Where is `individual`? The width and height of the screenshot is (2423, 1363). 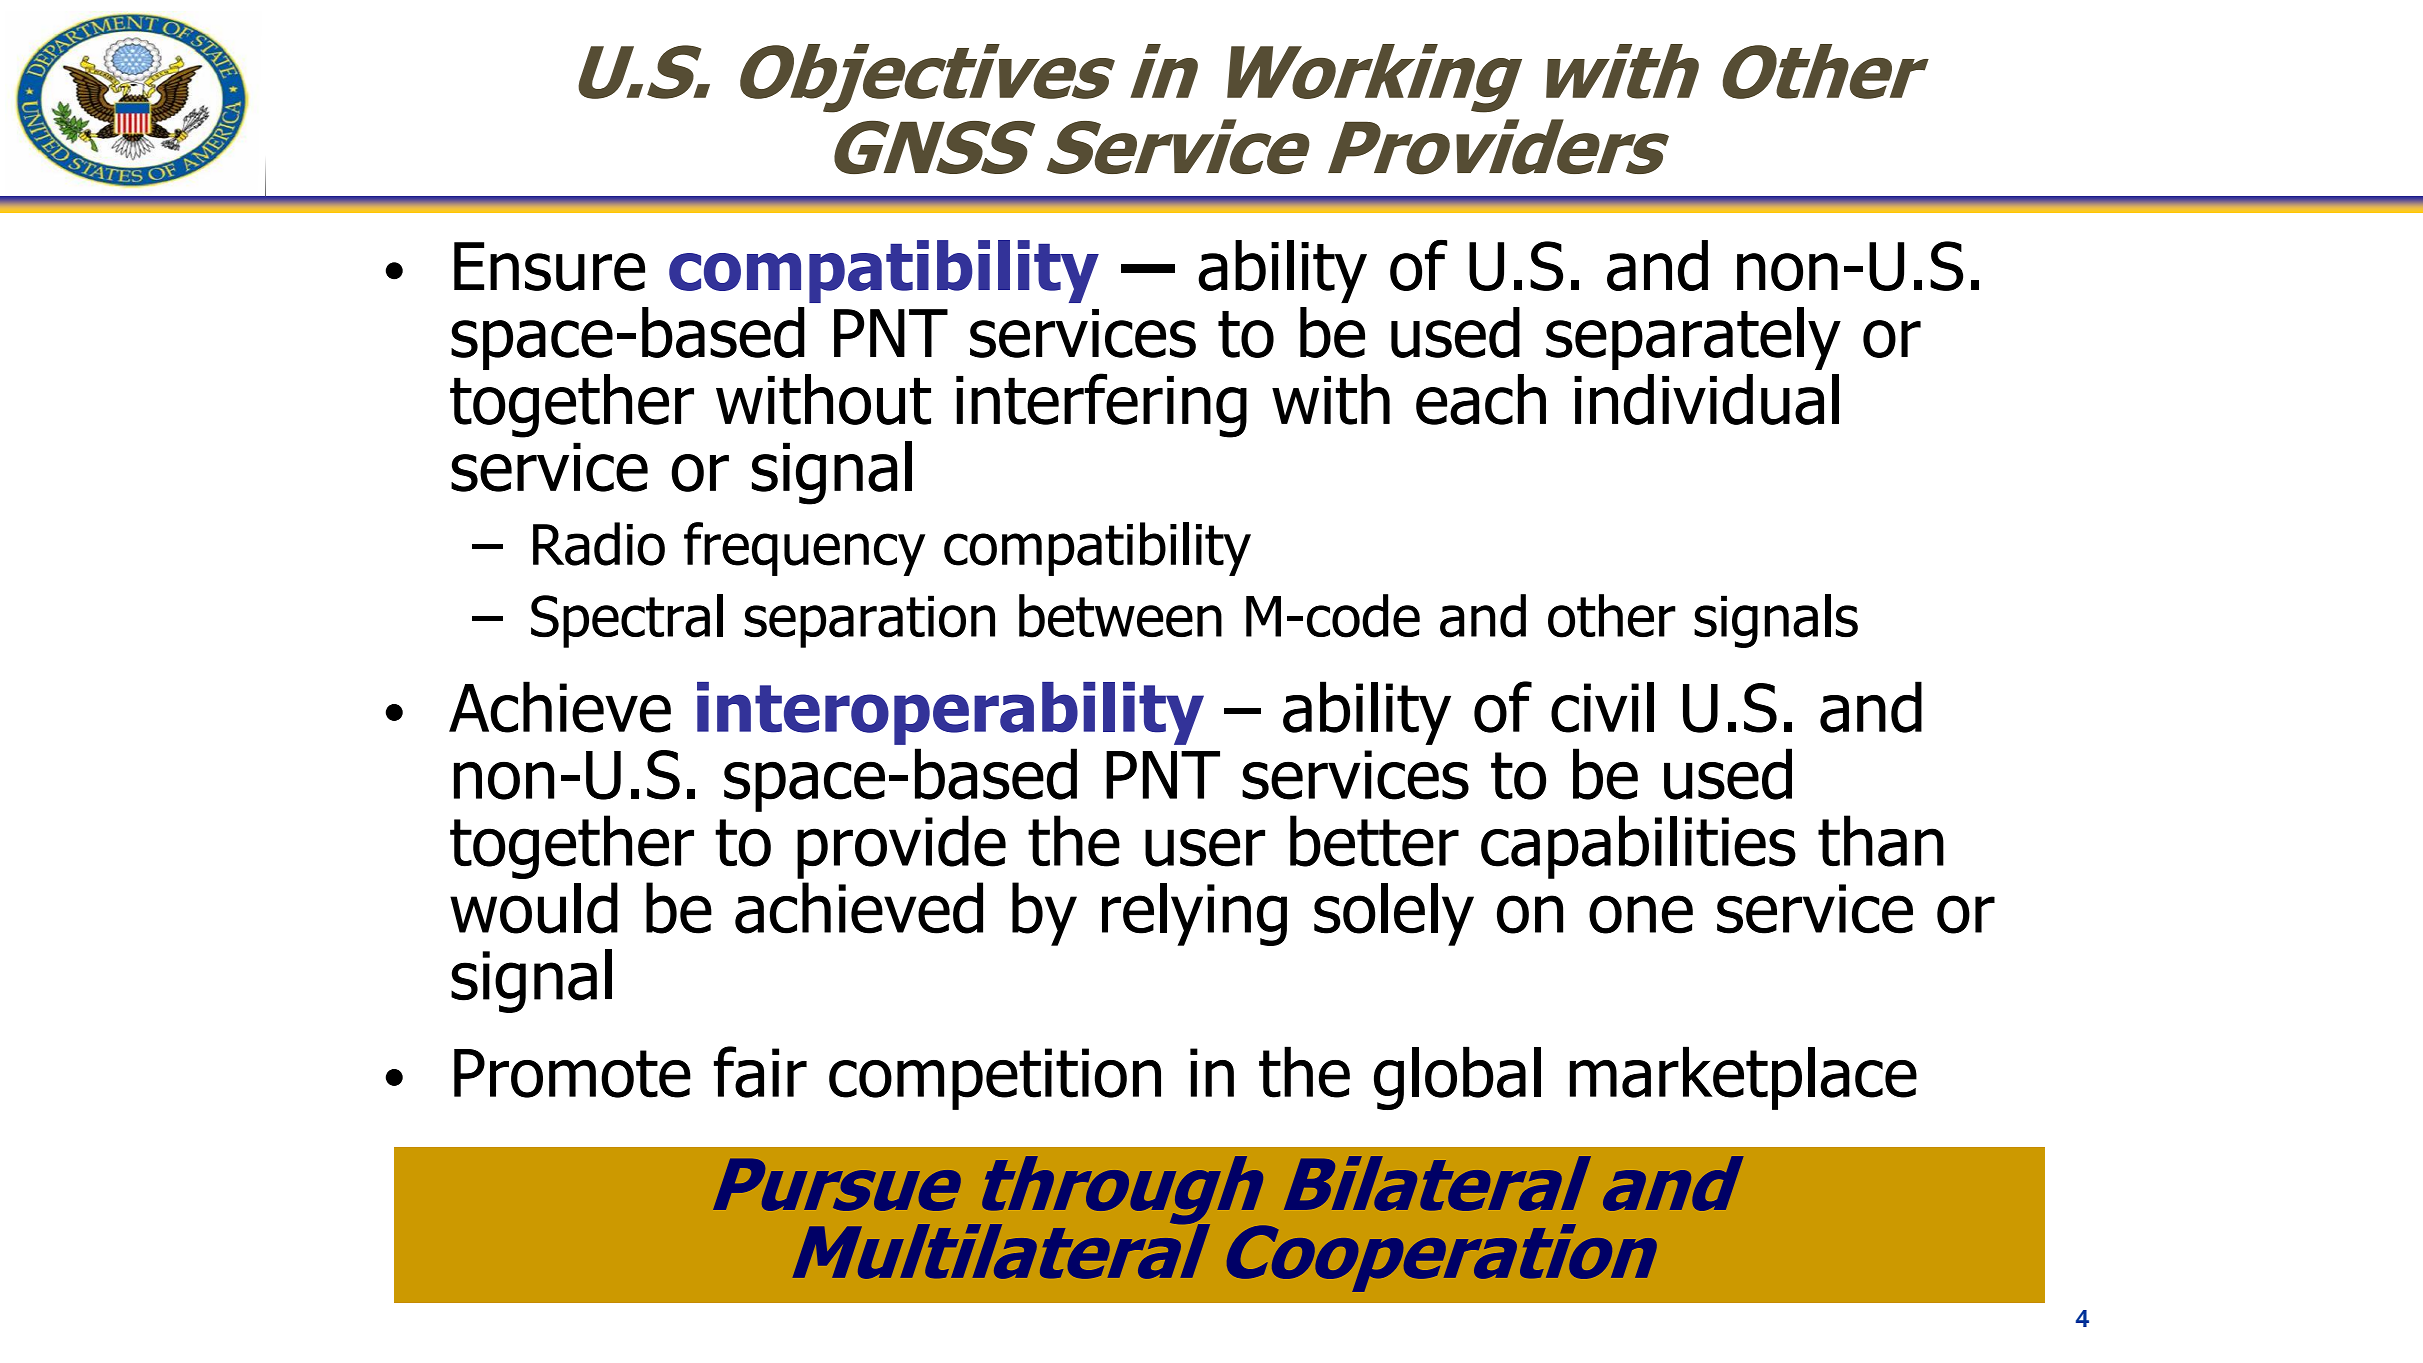
individual is located at coordinates (1706, 399).
